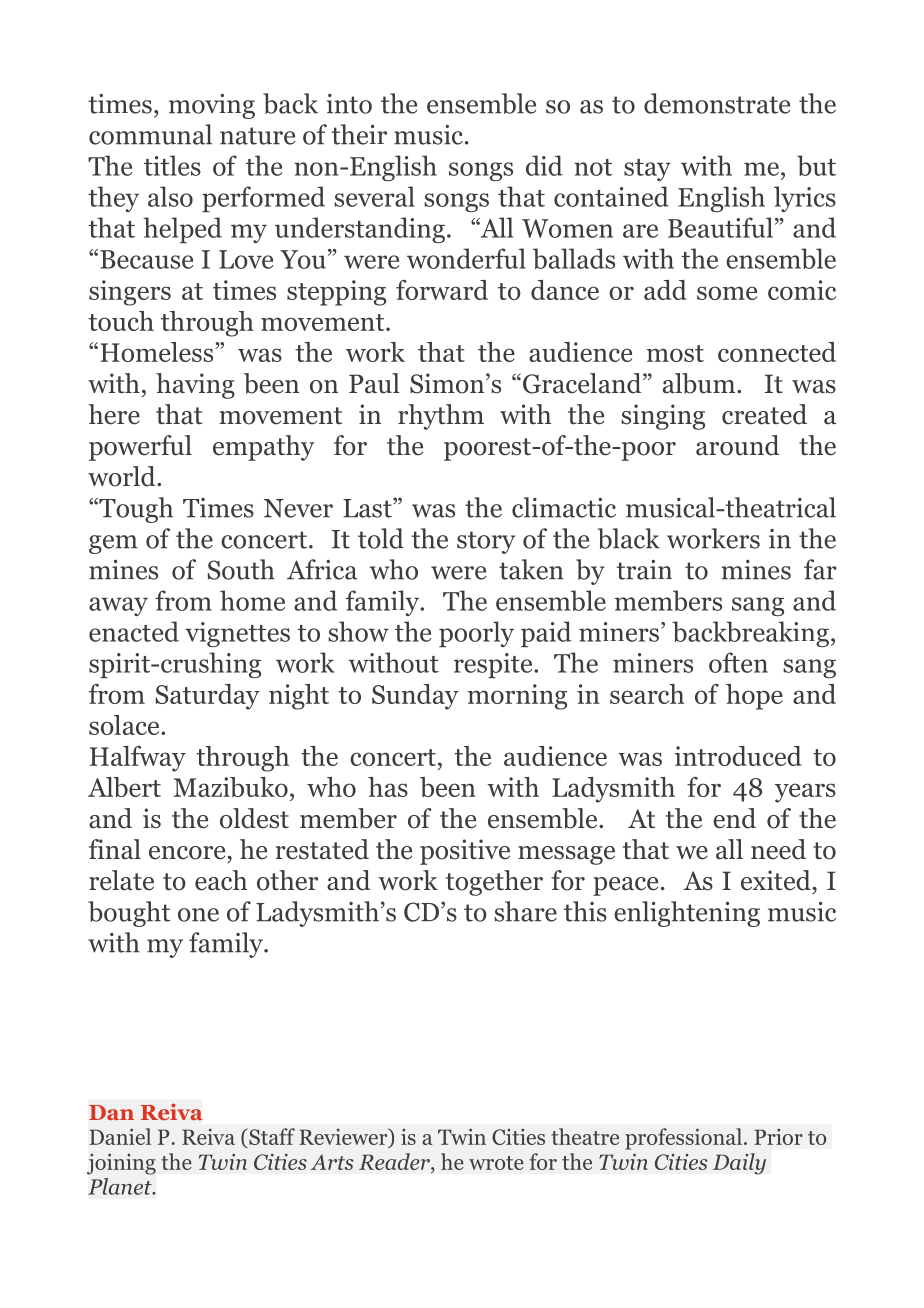  What do you see at coordinates (496, 1163) in the screenshot?
I see `wrote` at bounding box center [496, 1163].
